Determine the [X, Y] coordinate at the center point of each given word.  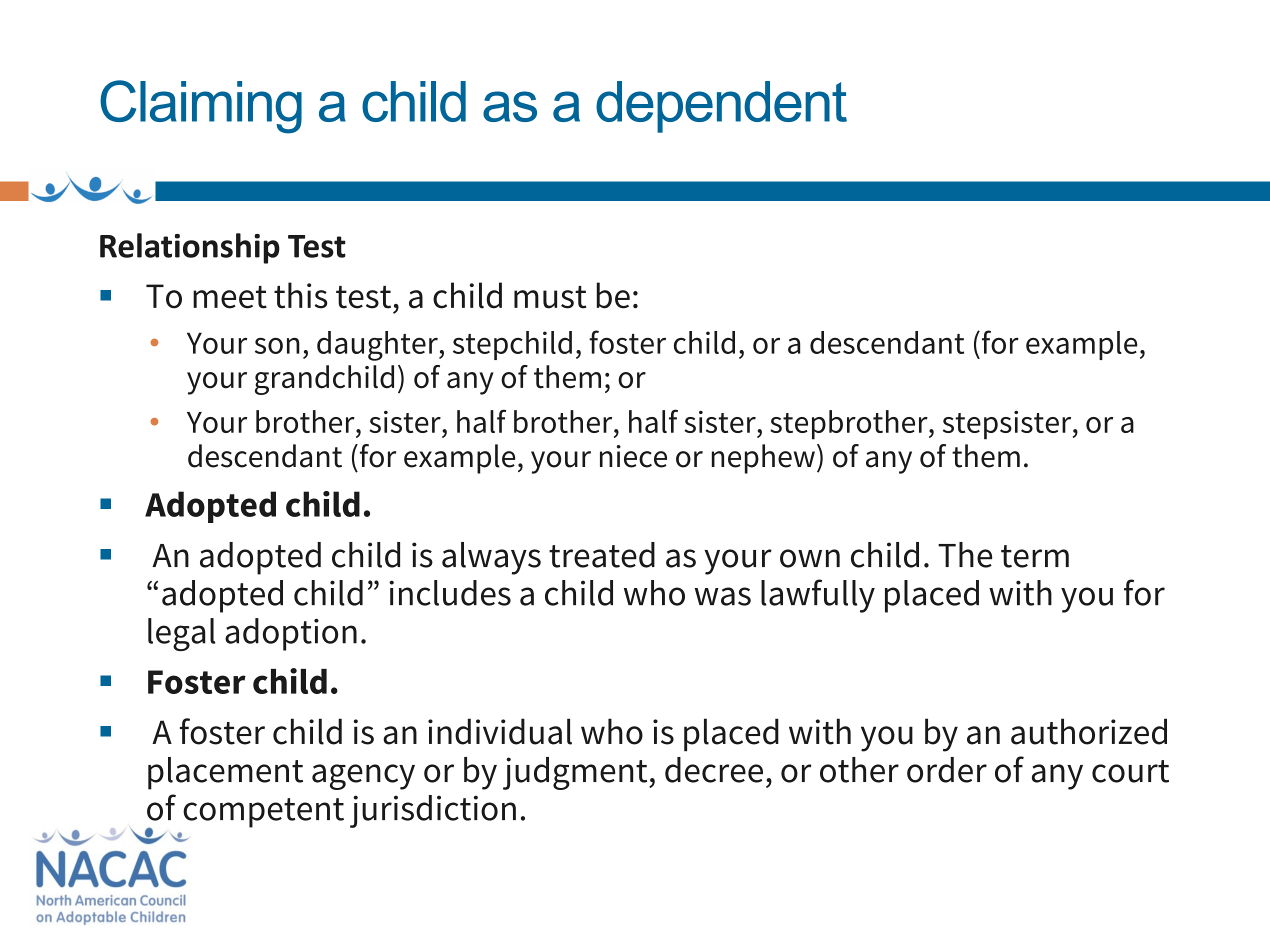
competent [263, 813]
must [550, 297]
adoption [291, 634]
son [277, 346]
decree [714, 770]
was [723, 596]
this [300, 295]
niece [633, 456]
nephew [763, 459]
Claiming [201, 107]
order [947, 770]
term [1035, 556]
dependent [721, 107]
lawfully [818, 596]
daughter [378, 346]
